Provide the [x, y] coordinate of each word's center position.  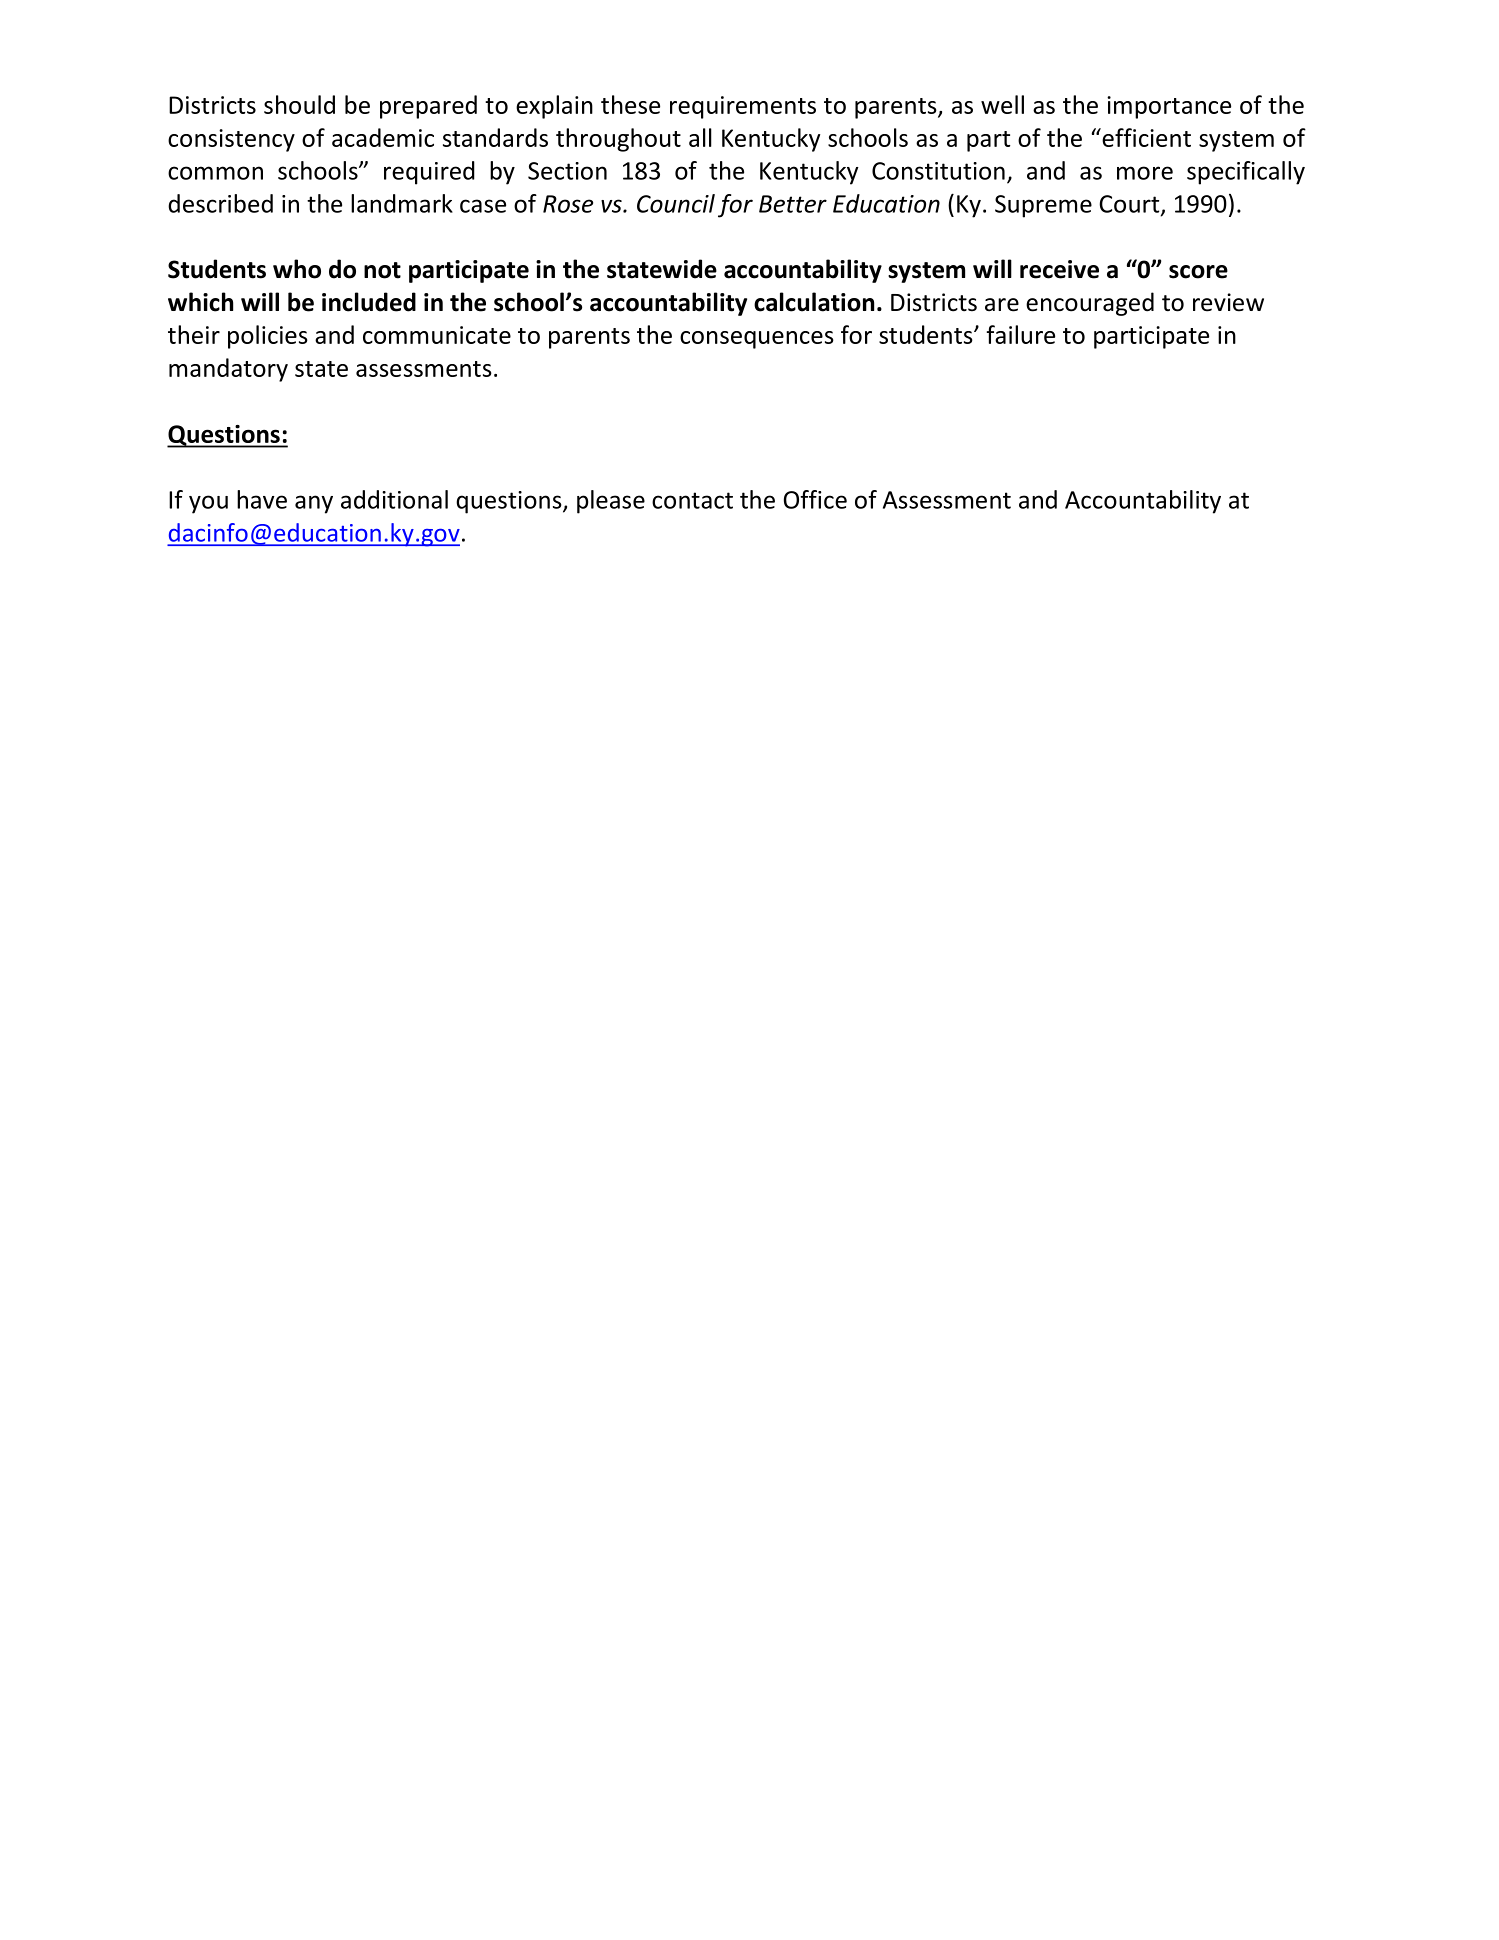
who [297, 269]
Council [676, 203]
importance [1169, 107]
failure [1021, 334]
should [299, 104]
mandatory [228, 370]
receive [1059, 269]
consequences [757, 340]
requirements [743, 107]
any [314, 504]
